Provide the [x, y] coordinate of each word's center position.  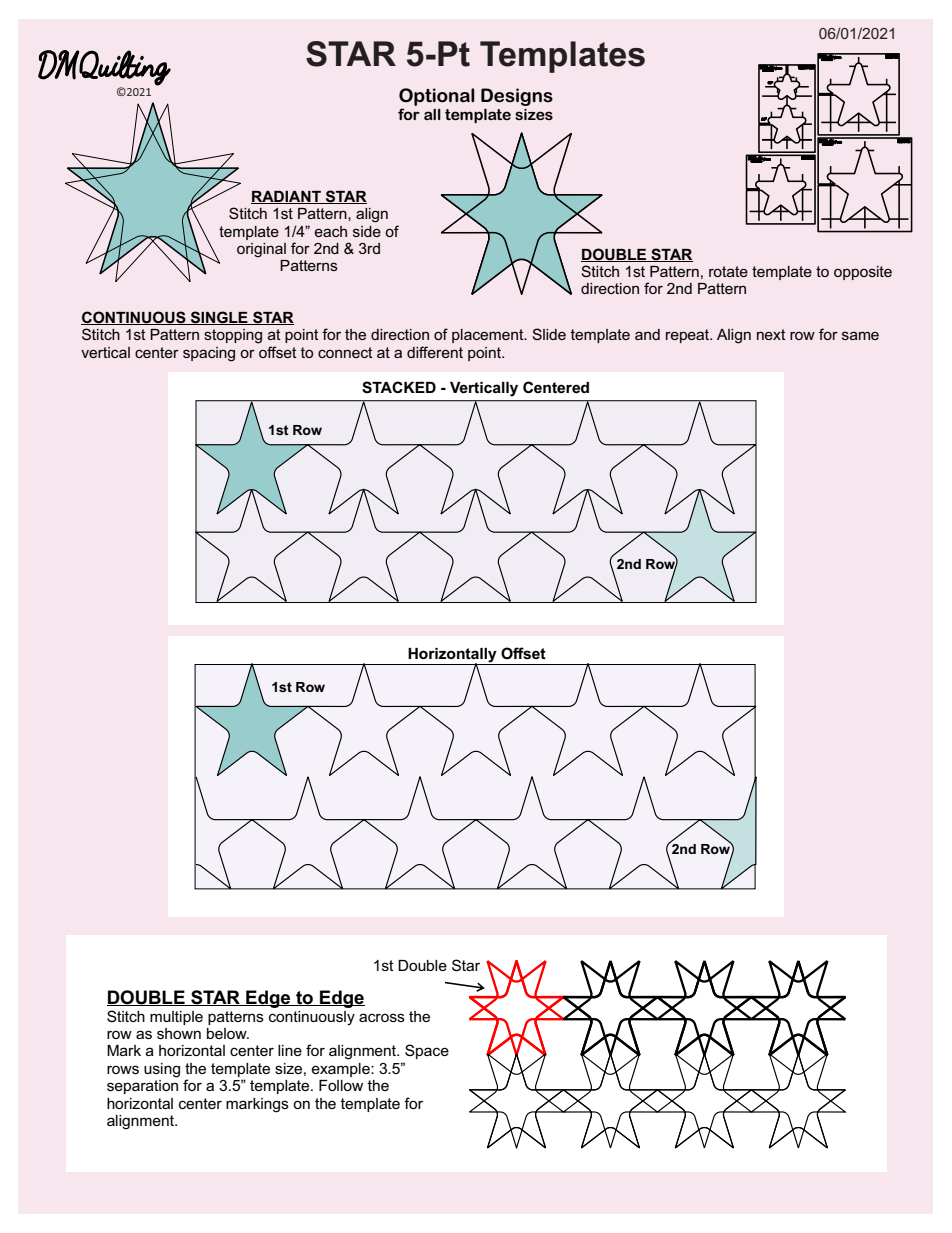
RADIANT [287, 197]
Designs [517, 97]
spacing [209, 354]
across [382, 1017]
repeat [689, 336]
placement [489, 336]
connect [345, 352]
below [228, 1033]
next [771, 334]
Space [427, 1051]
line [290, 1050]
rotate [728, 271]
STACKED [399, 387]
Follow [341, 1085]
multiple [176, 1018]
